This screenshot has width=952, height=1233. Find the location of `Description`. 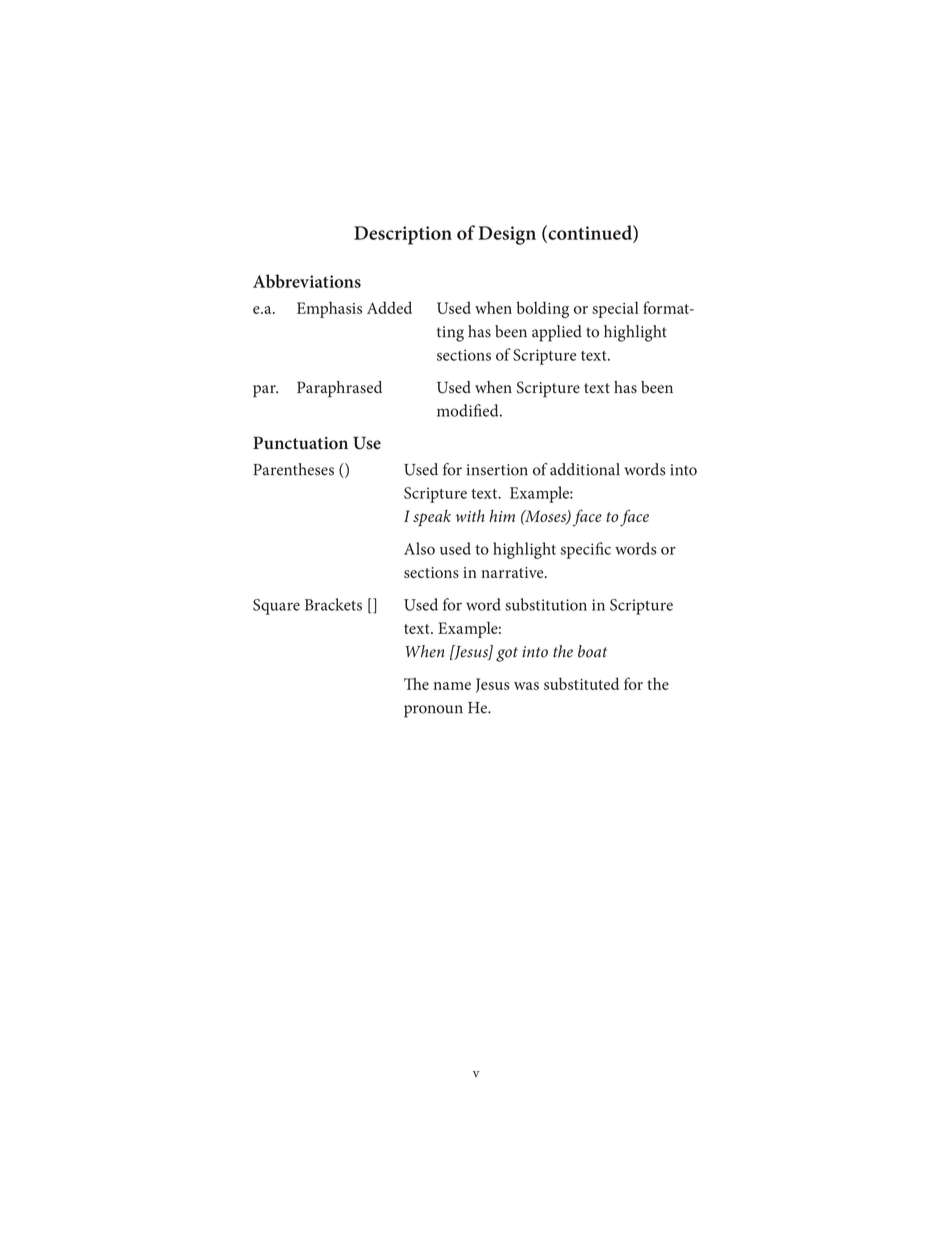

Description is located at coordinates (403, 235).
